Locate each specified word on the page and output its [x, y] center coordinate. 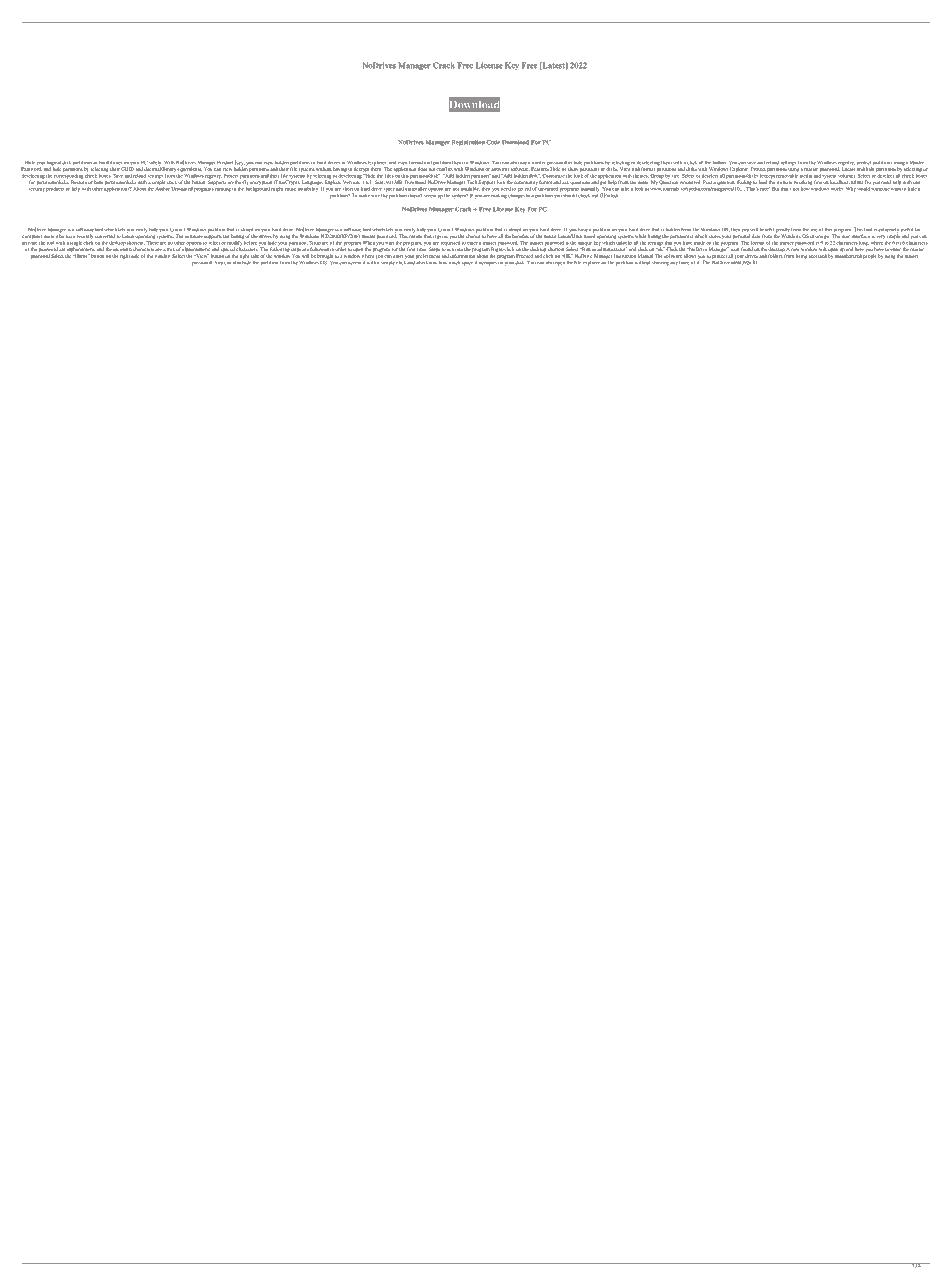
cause [290, 189]
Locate [849, 168]
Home [81, 256]
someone [880, 189]
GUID [127, 168]
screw [430, 196]
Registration [468, 143]
